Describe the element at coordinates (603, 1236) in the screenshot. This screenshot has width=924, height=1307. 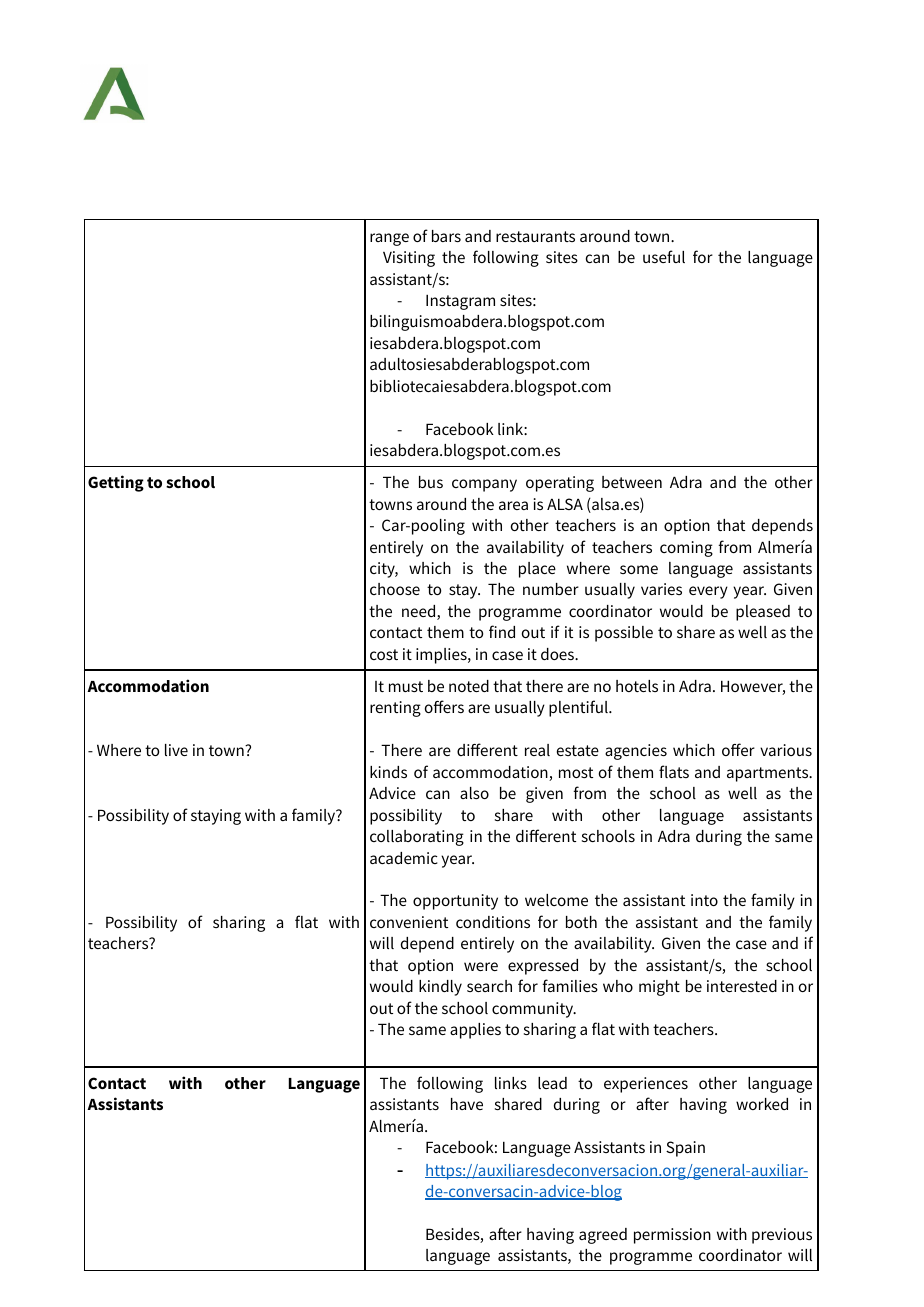
I see `agreed` at that location.
